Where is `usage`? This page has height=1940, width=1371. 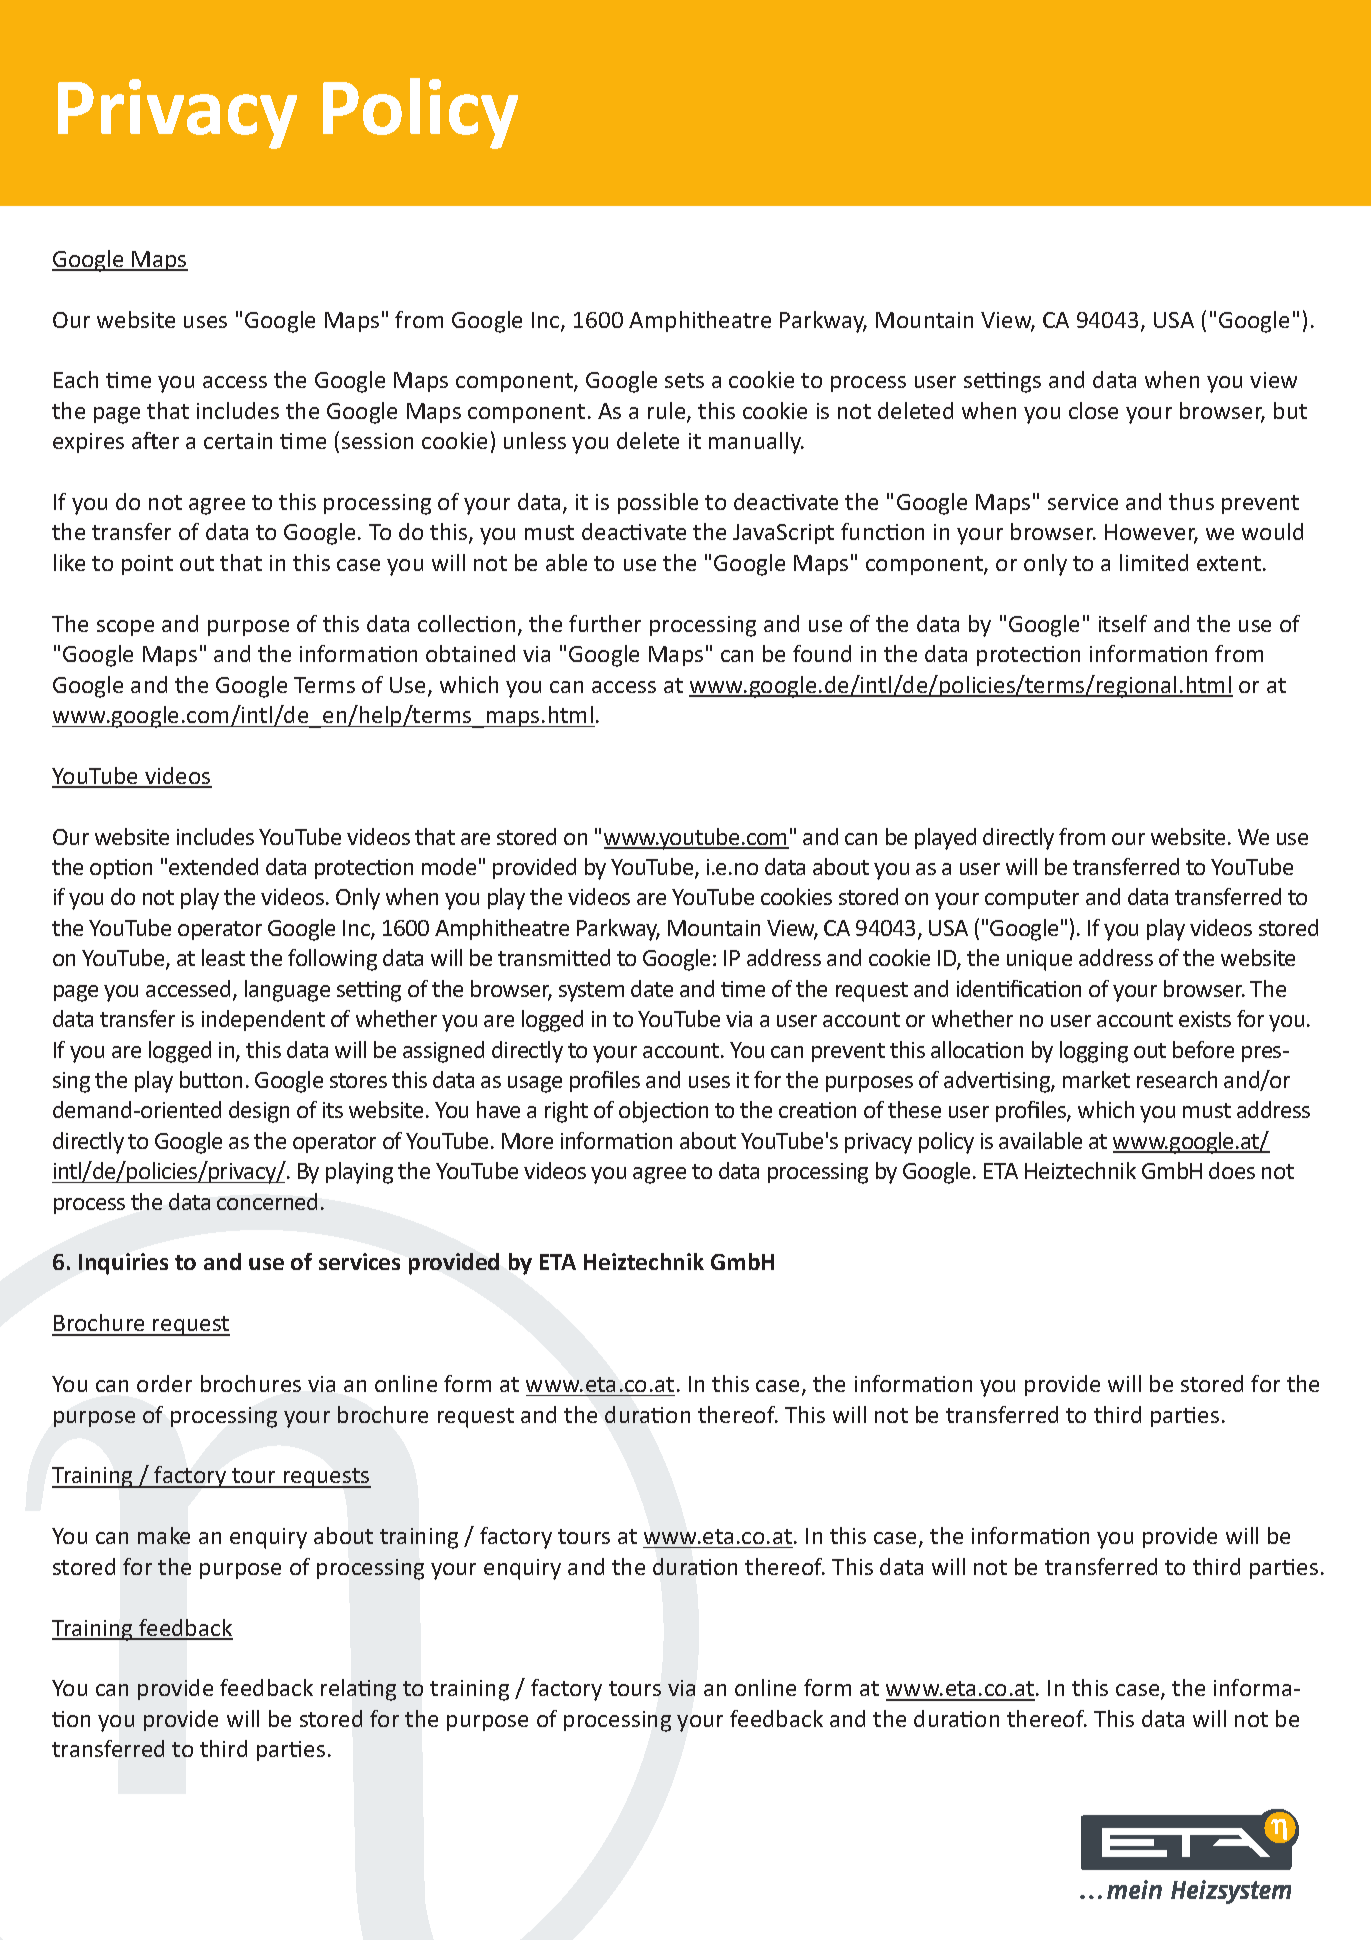 usage is located at coordinates (535, 1084).
